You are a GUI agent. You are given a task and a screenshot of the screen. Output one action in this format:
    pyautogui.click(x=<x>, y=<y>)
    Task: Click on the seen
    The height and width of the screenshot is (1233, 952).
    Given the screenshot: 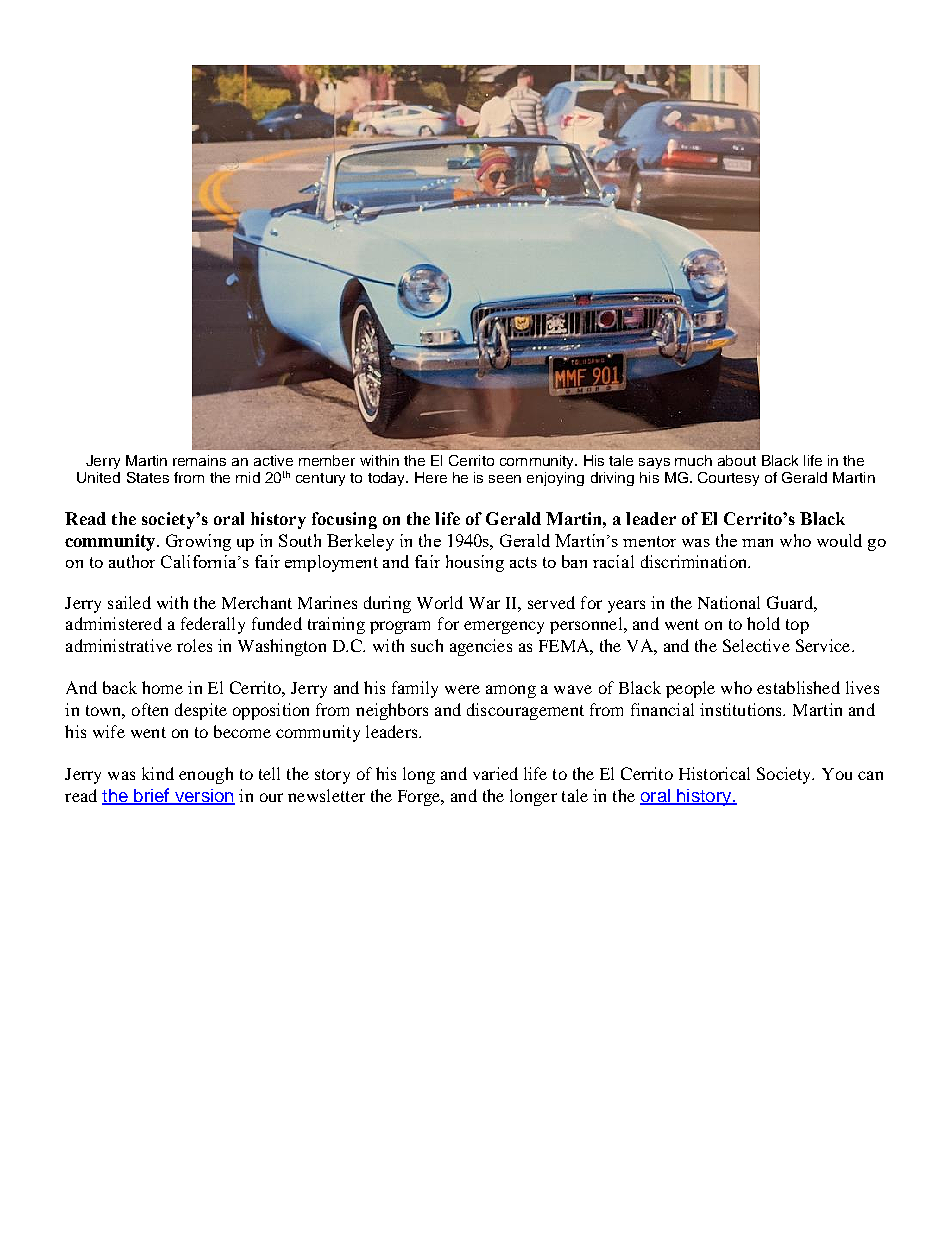 What is the action you would take?
    pyautogui.click(x=505, y=479)
